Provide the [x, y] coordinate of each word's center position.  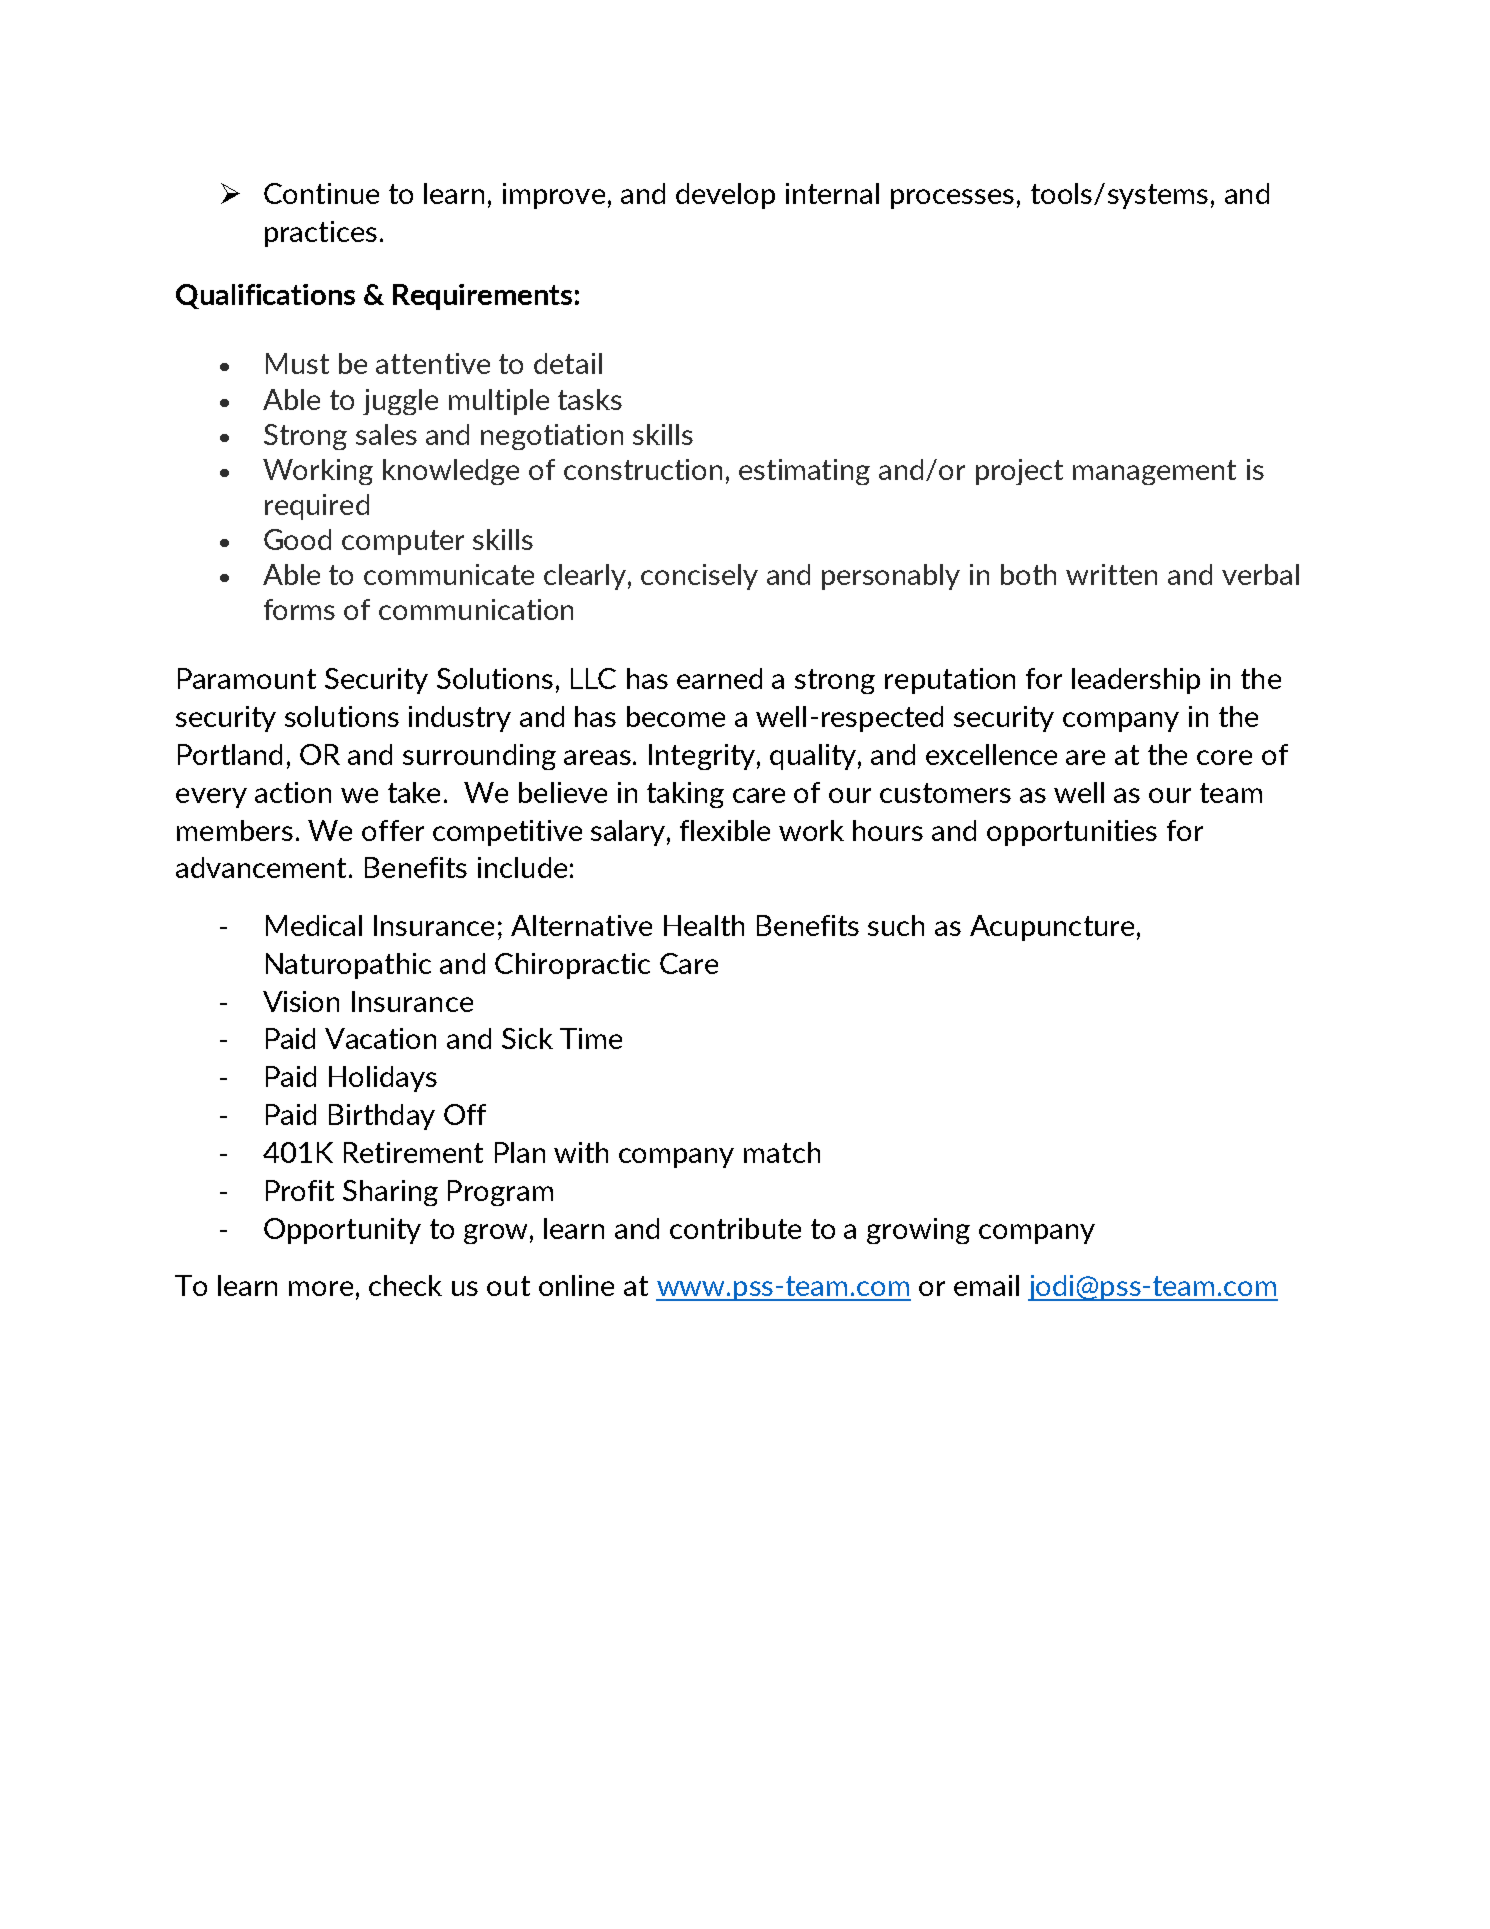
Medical [314, 925]
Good [297, 539]
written [1111, 574]
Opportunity [342, 1231]
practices [321, 234]
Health [704, 925]
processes [952, 199]
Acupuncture [1052, 928]
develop [725, 196]
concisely [699, 577]
